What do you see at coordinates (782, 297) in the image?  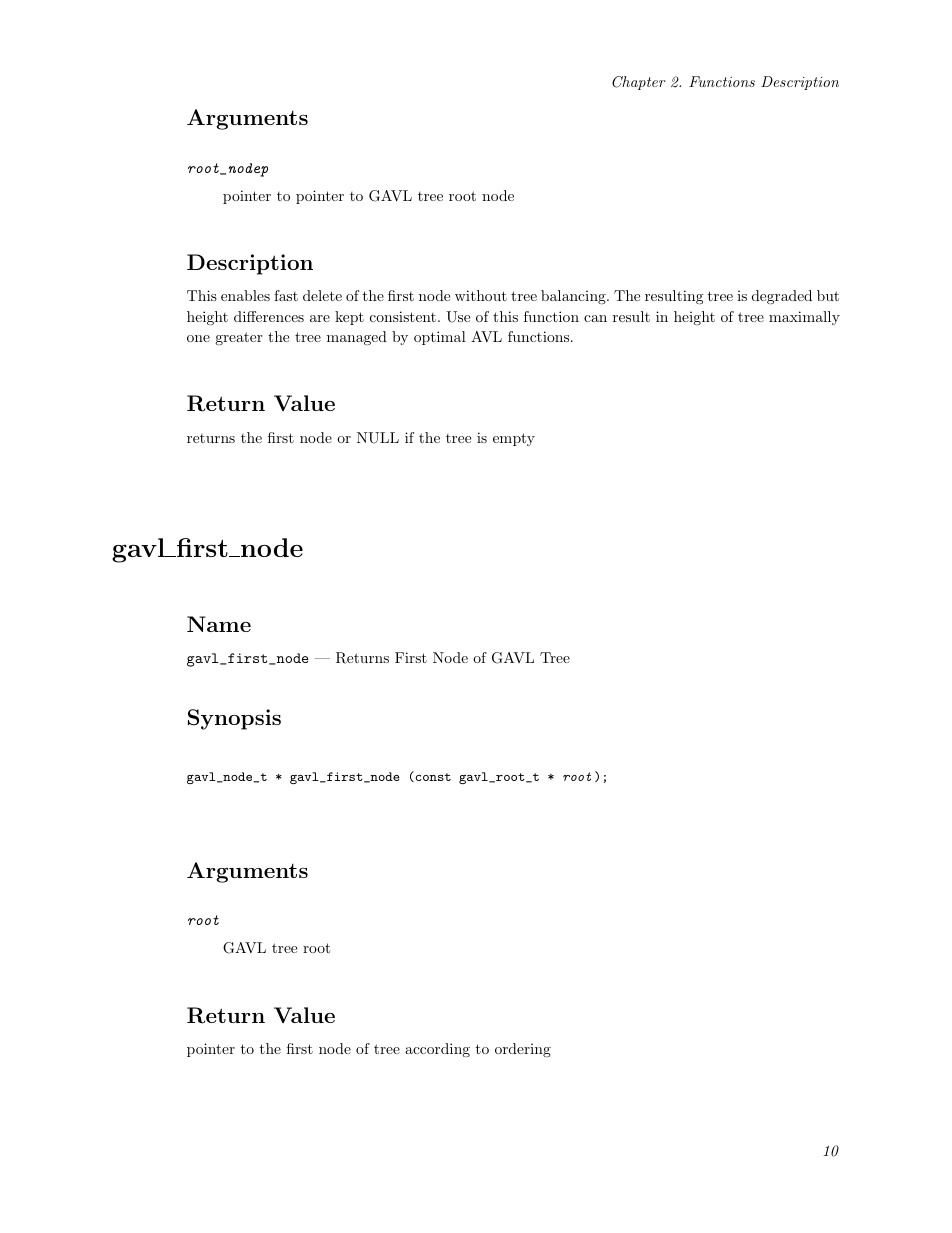 I see `degraded` at bounding box center [782, 297].
